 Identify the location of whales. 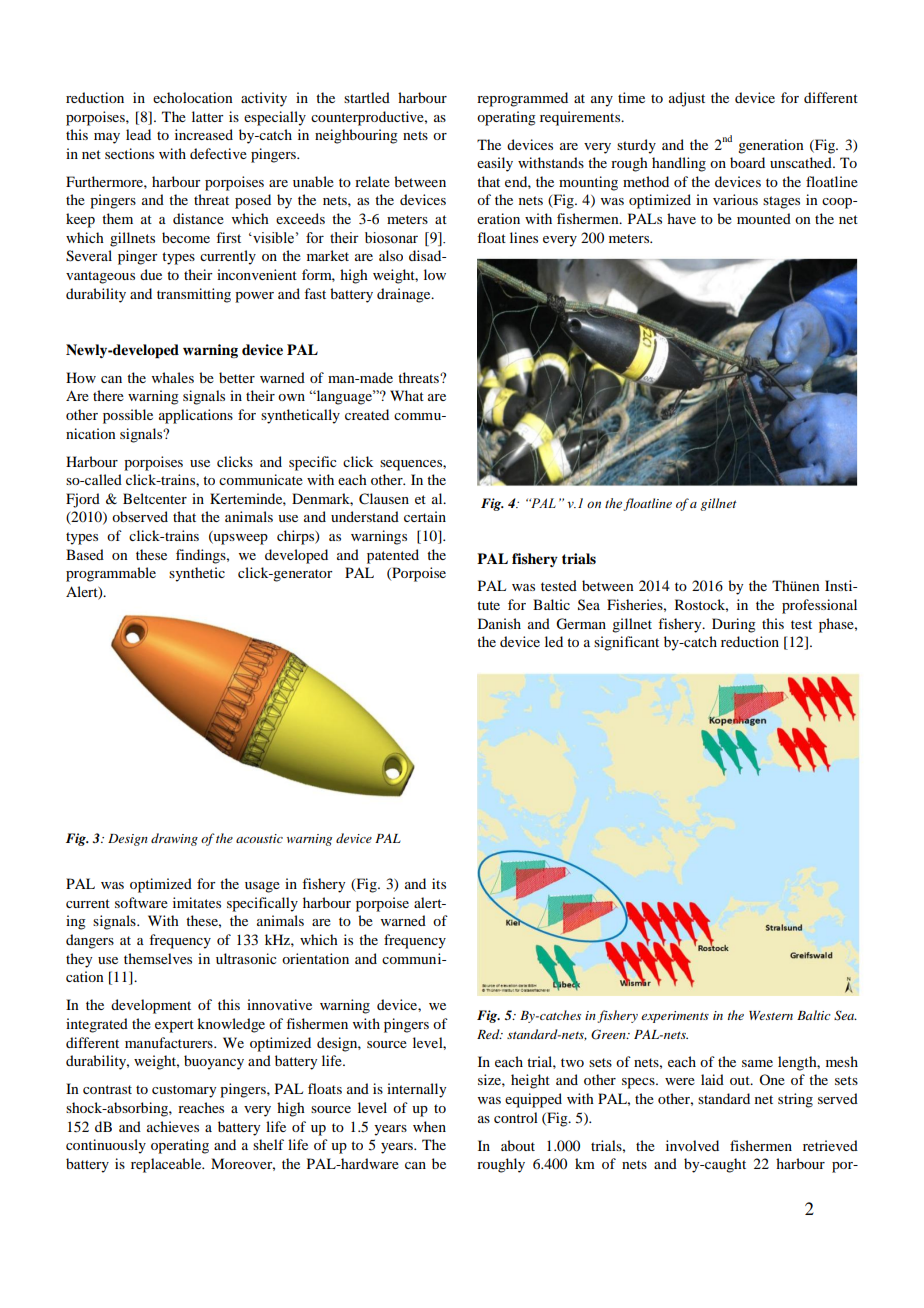
(173, 377).
